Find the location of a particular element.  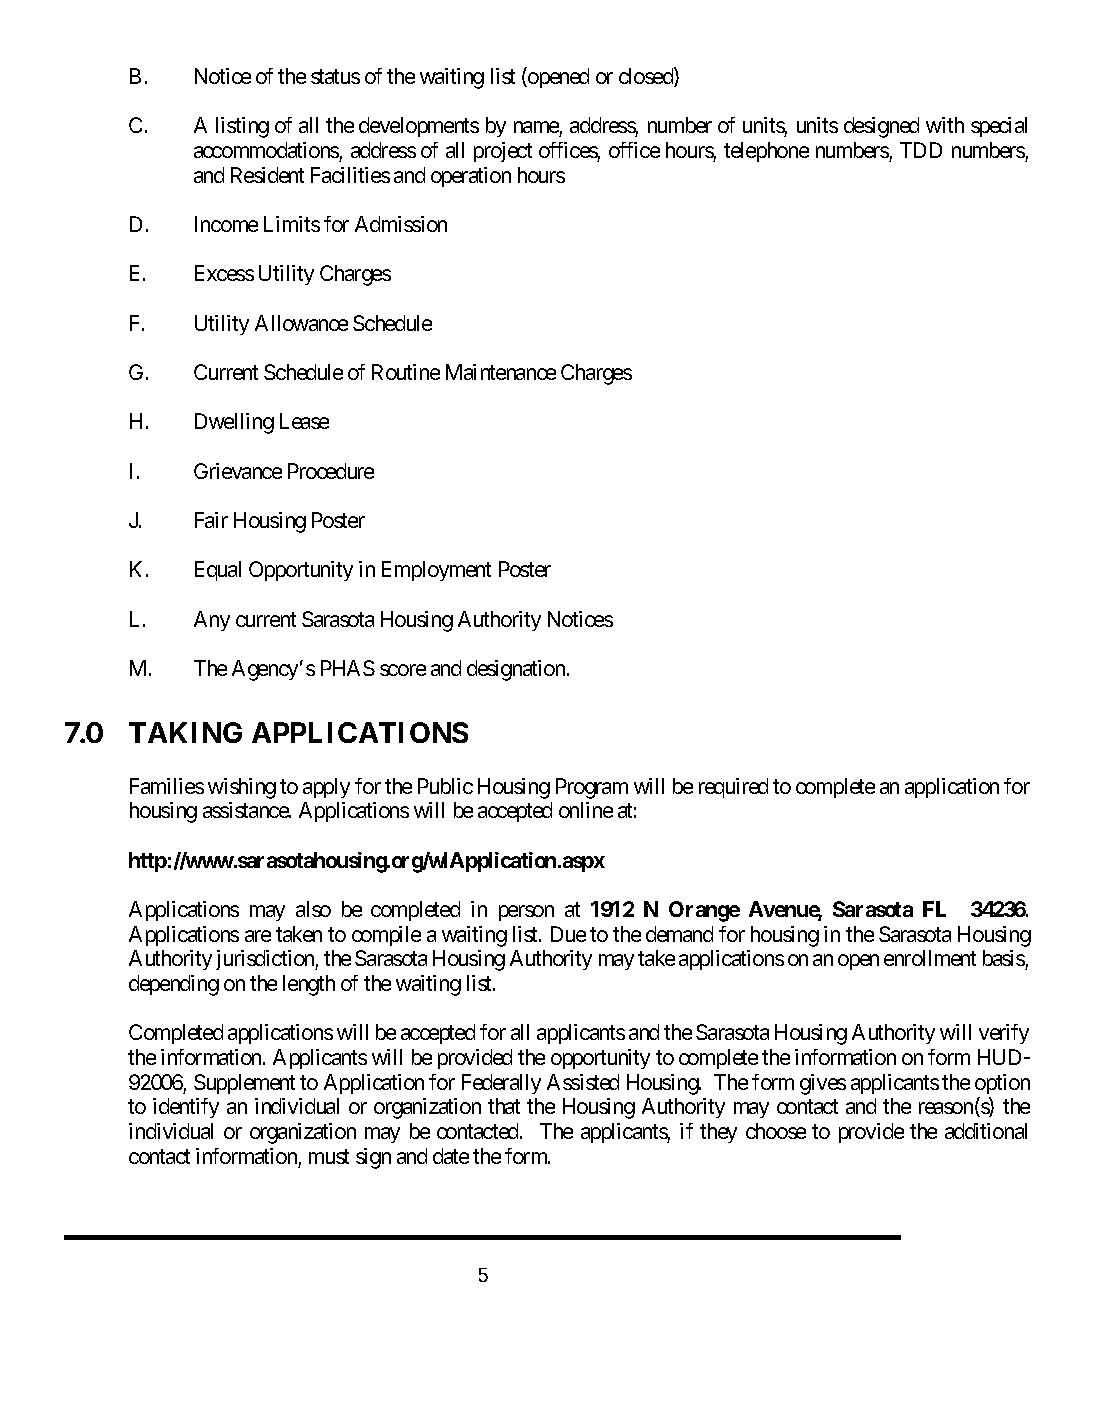

Employment is located at coordinates (436, 571).
